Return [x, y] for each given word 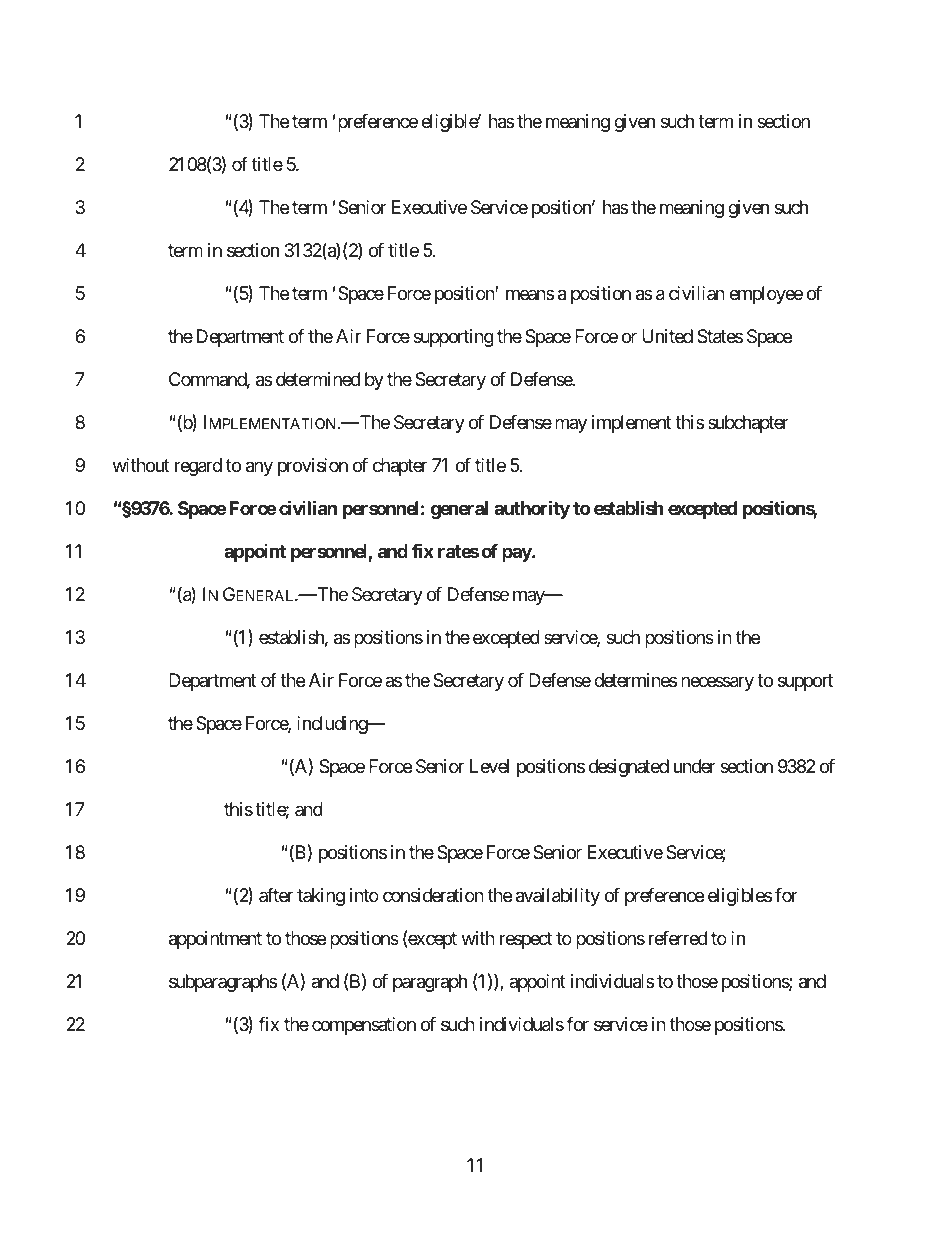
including [333, 725]
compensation [364, 1026]
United [667, 336]
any [259, 469]
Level [489, 766]
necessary [717, 683]
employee [766, 295]
